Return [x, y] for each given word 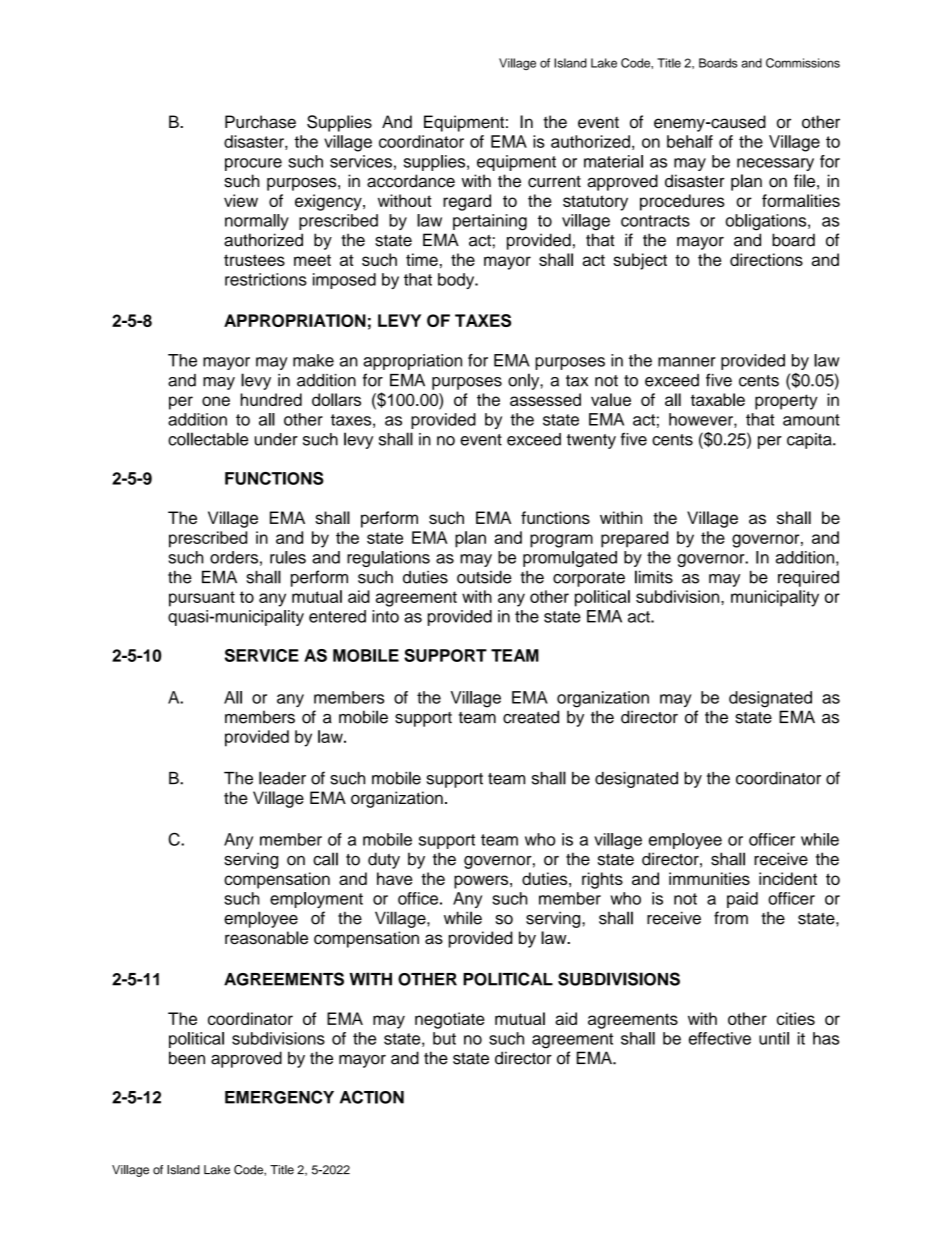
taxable [718, 399]
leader [282, 778]
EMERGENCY [279, 1097]
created [531, 717]
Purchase [260, 122]
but [444, 1038]
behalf [690, 141]
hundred [271, 399]
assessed [545, 399]
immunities [709, 878]
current [554, 182]
